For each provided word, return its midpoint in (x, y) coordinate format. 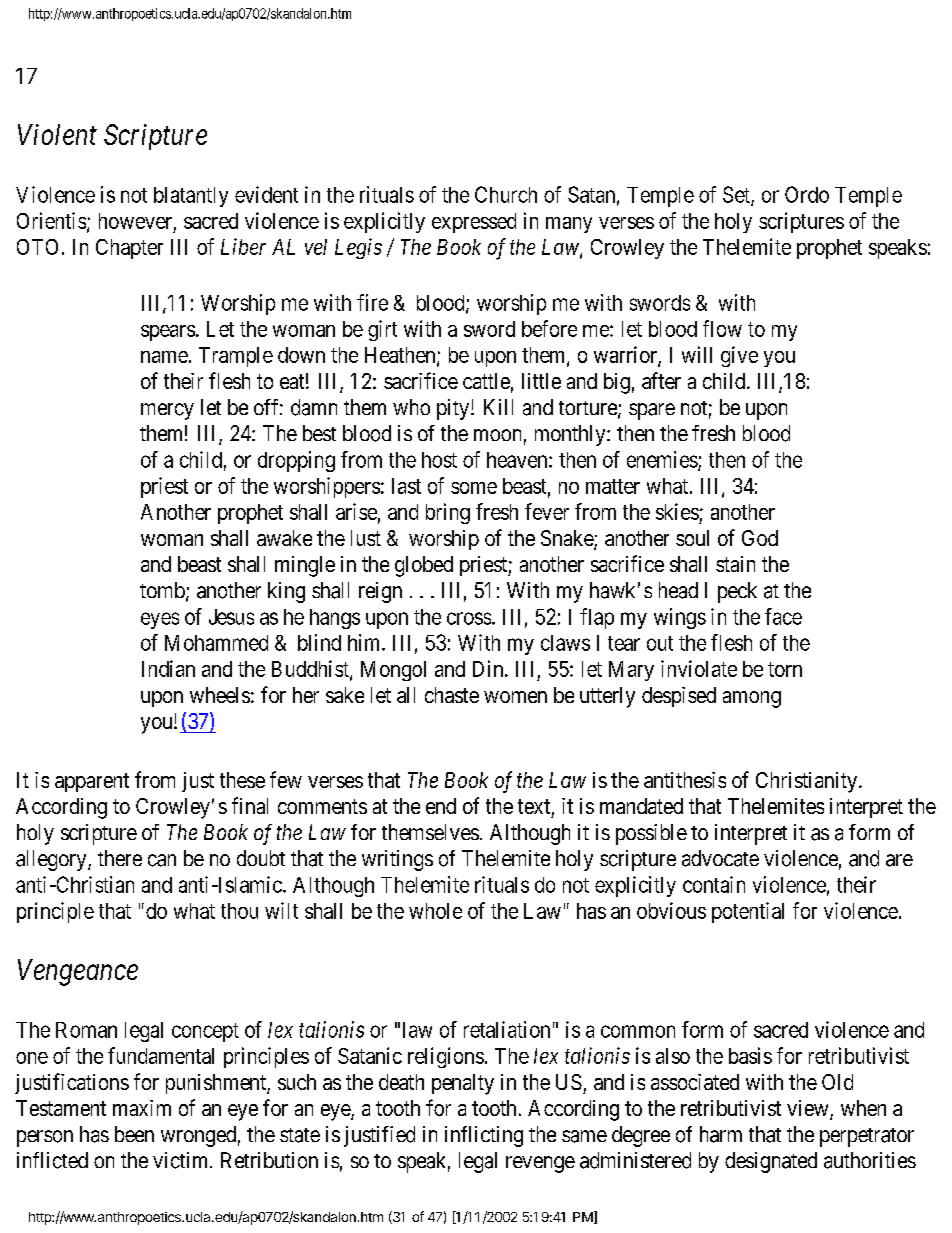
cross (469, 618)
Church (506, 194)
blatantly (191, 197)
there (120, 858)
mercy (167, 411)
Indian (168, 668)
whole (435, 911)
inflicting (484, 1136)
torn (785, 669)
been (134, 1134)
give (739, 356)
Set (737, 195)
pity (454, 409)
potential (748, 912)
